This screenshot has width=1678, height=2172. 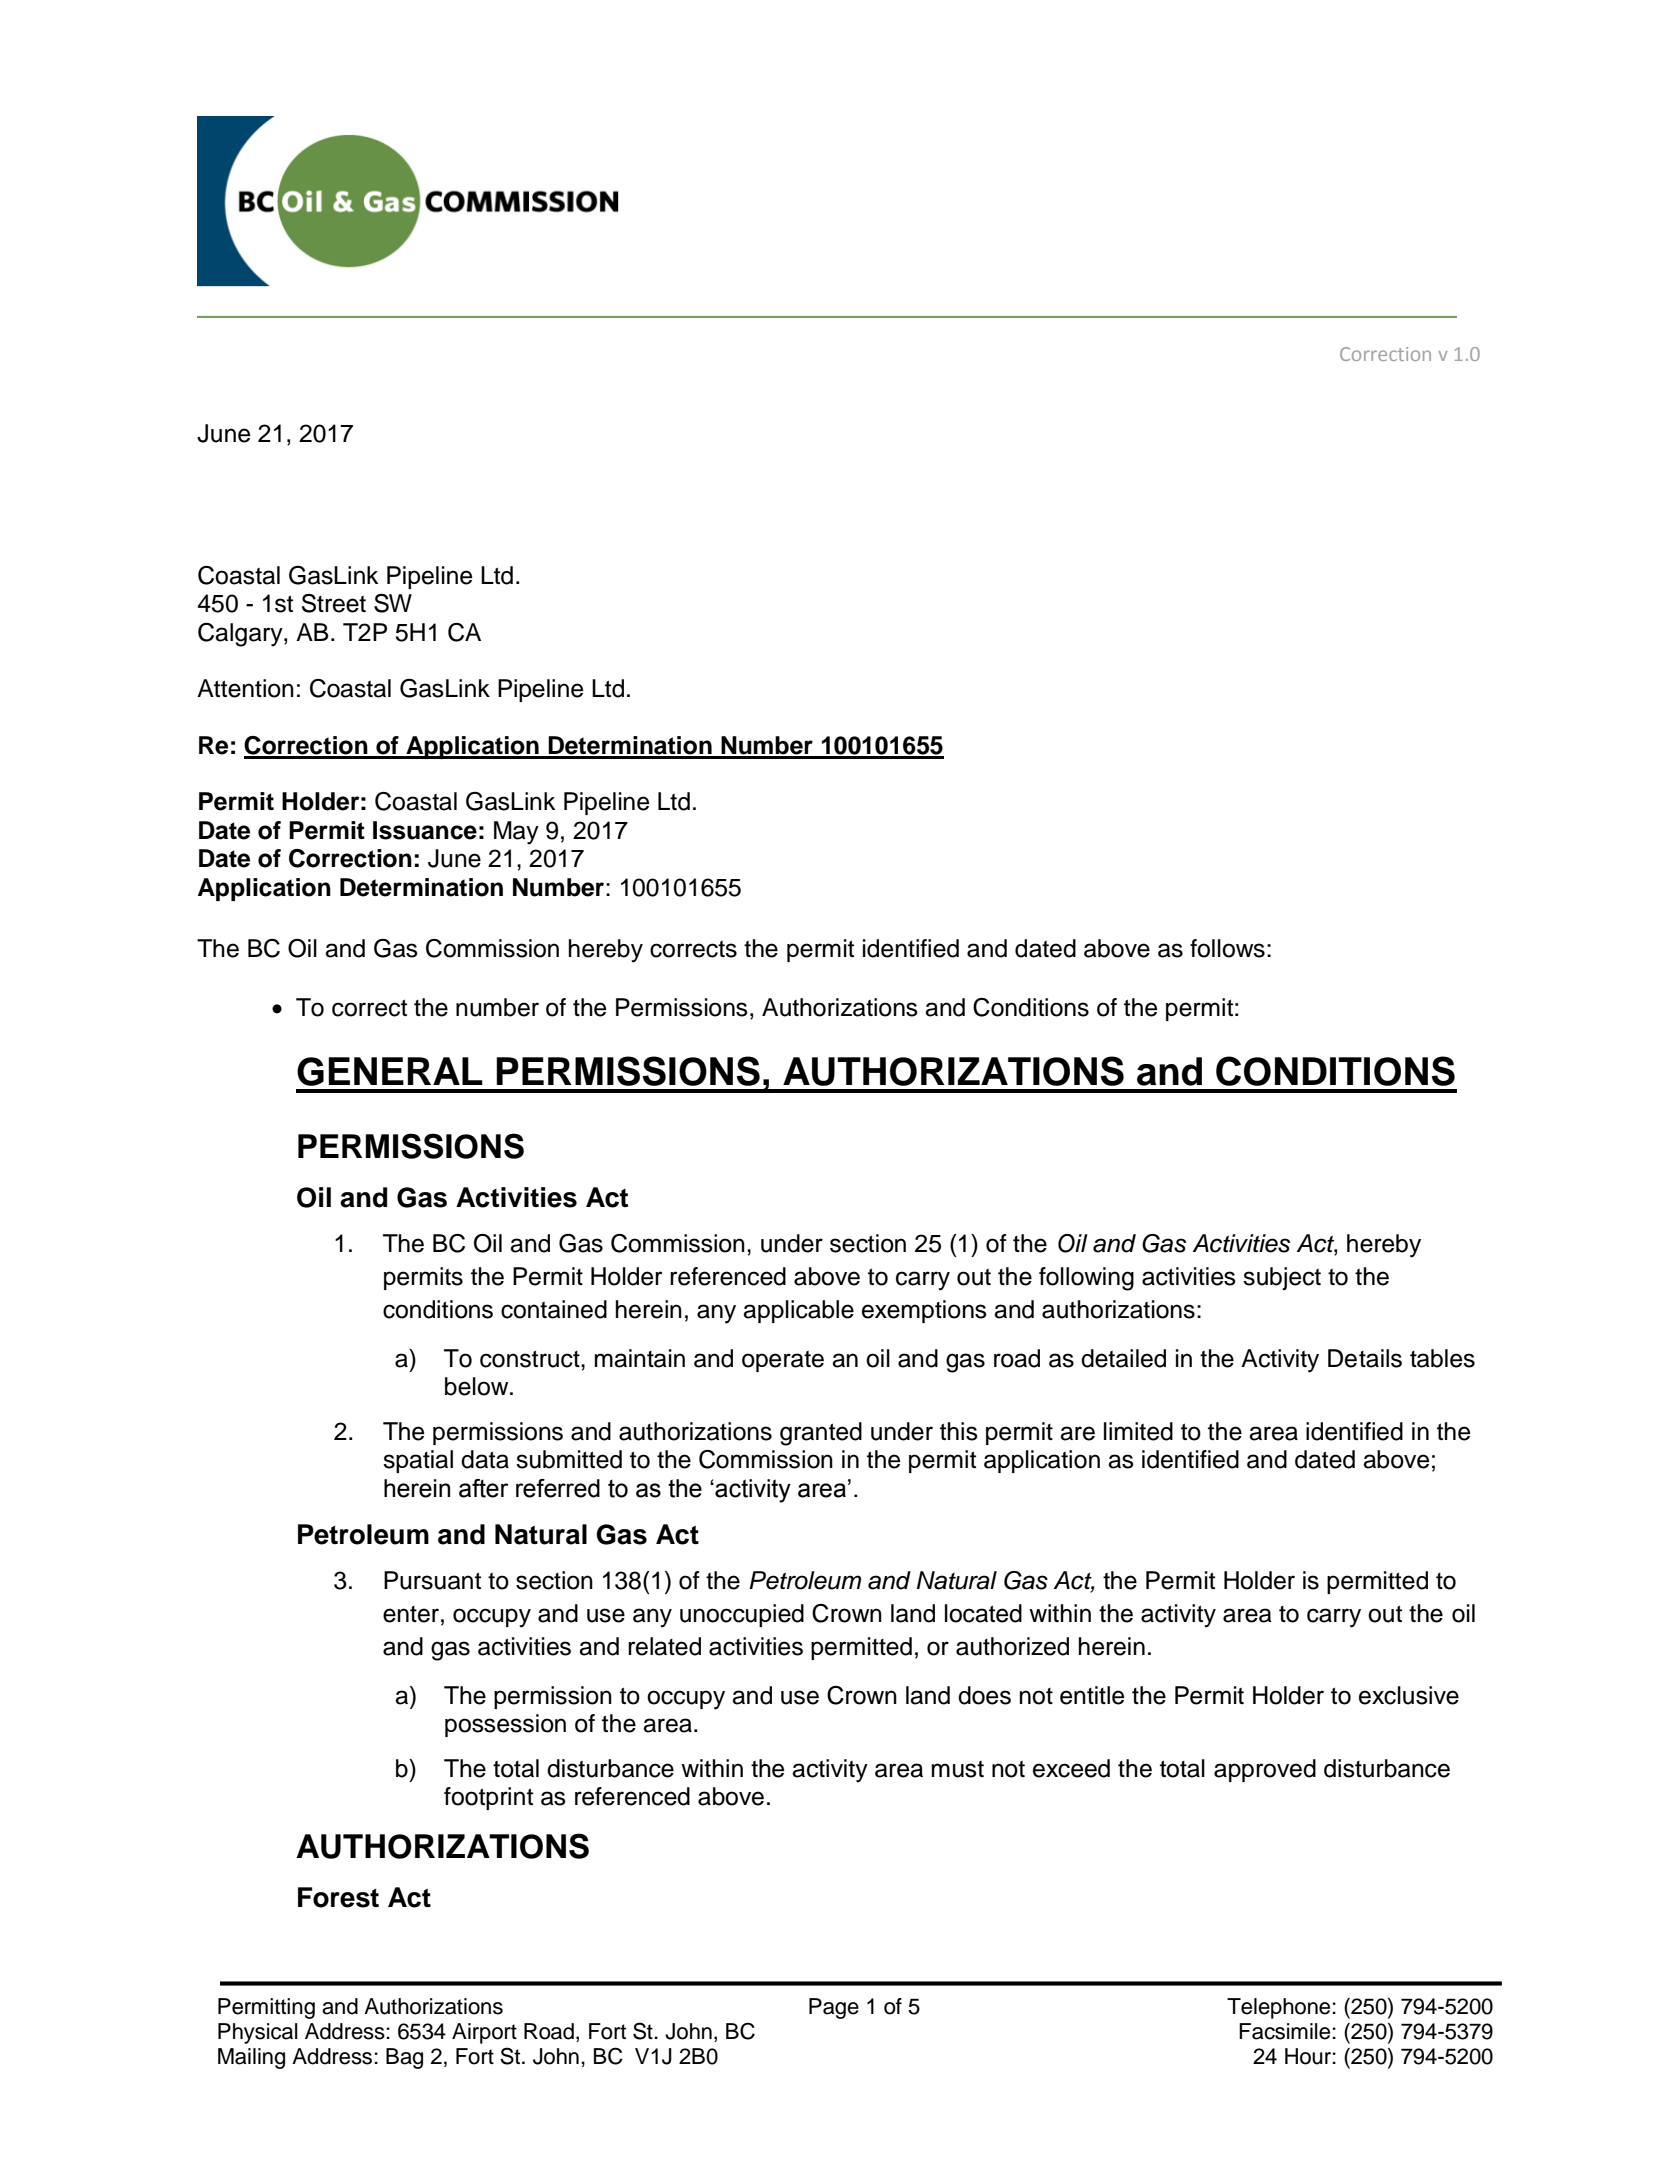 What do you see at coordinates (1138, 1431) in the screenshot?
I see `limited` at bounding box center [1138, 1431].
